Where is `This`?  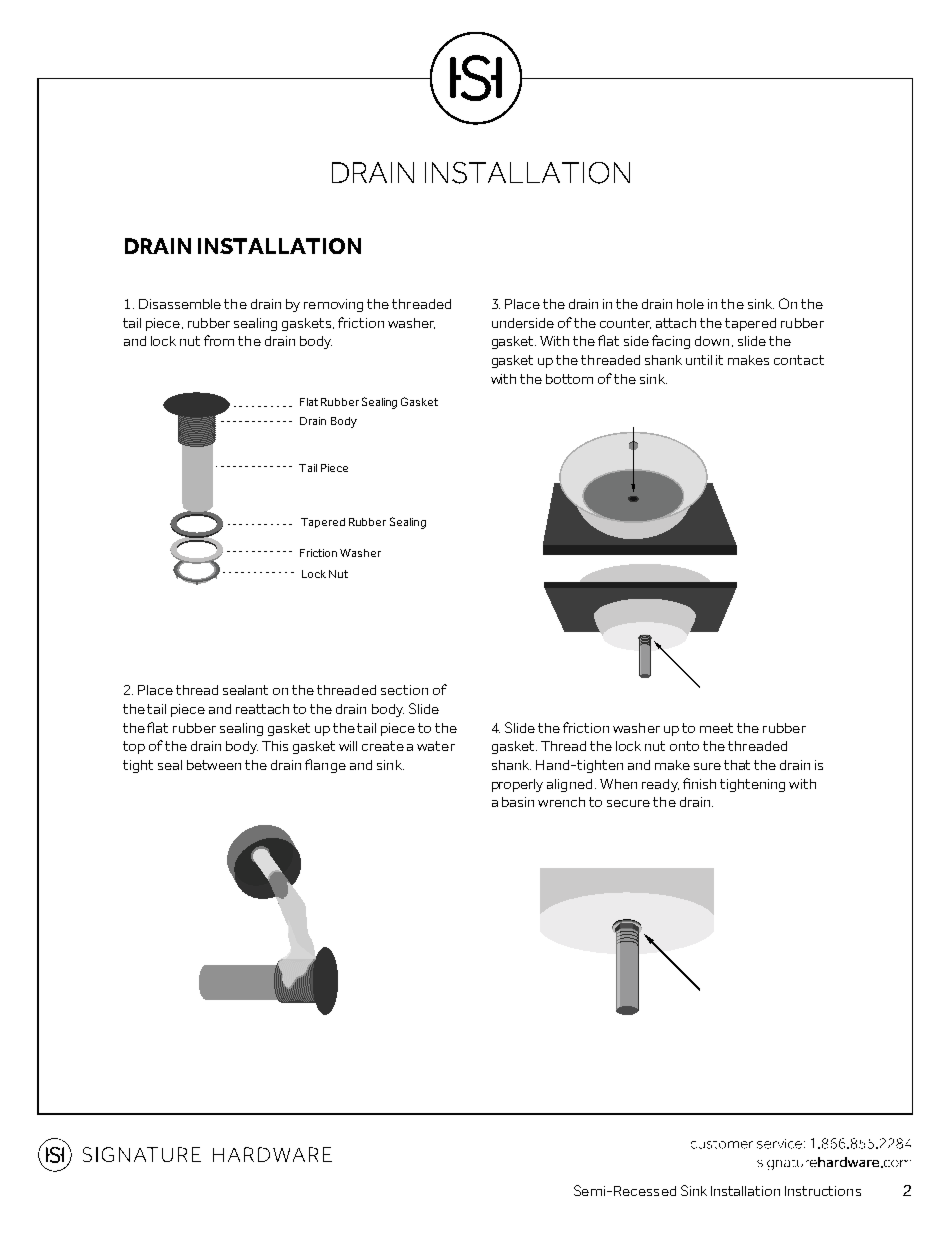 This is located at coordinates (275, 746).
